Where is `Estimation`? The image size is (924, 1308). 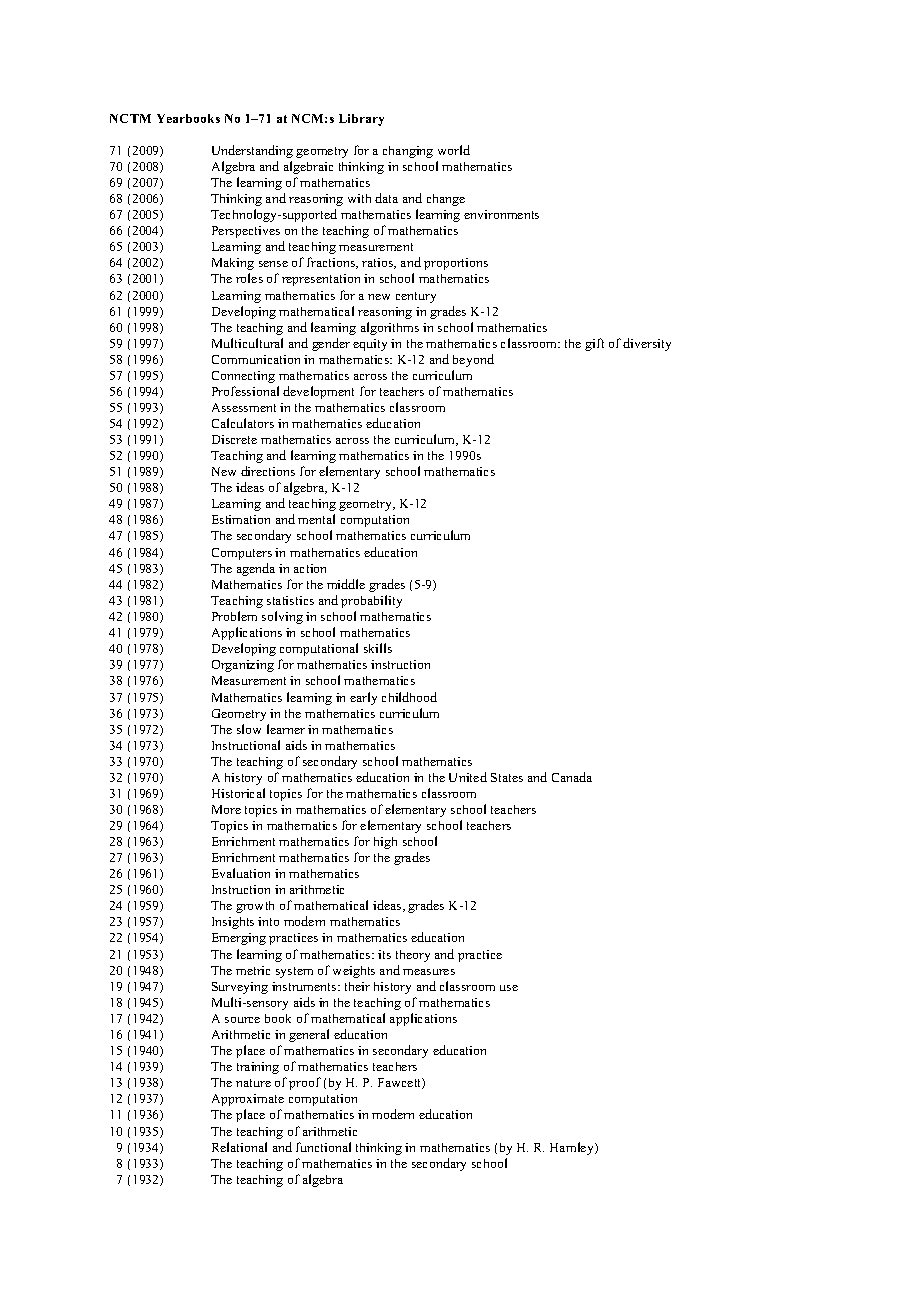
Estimation is located at coordinates (241, 519).
